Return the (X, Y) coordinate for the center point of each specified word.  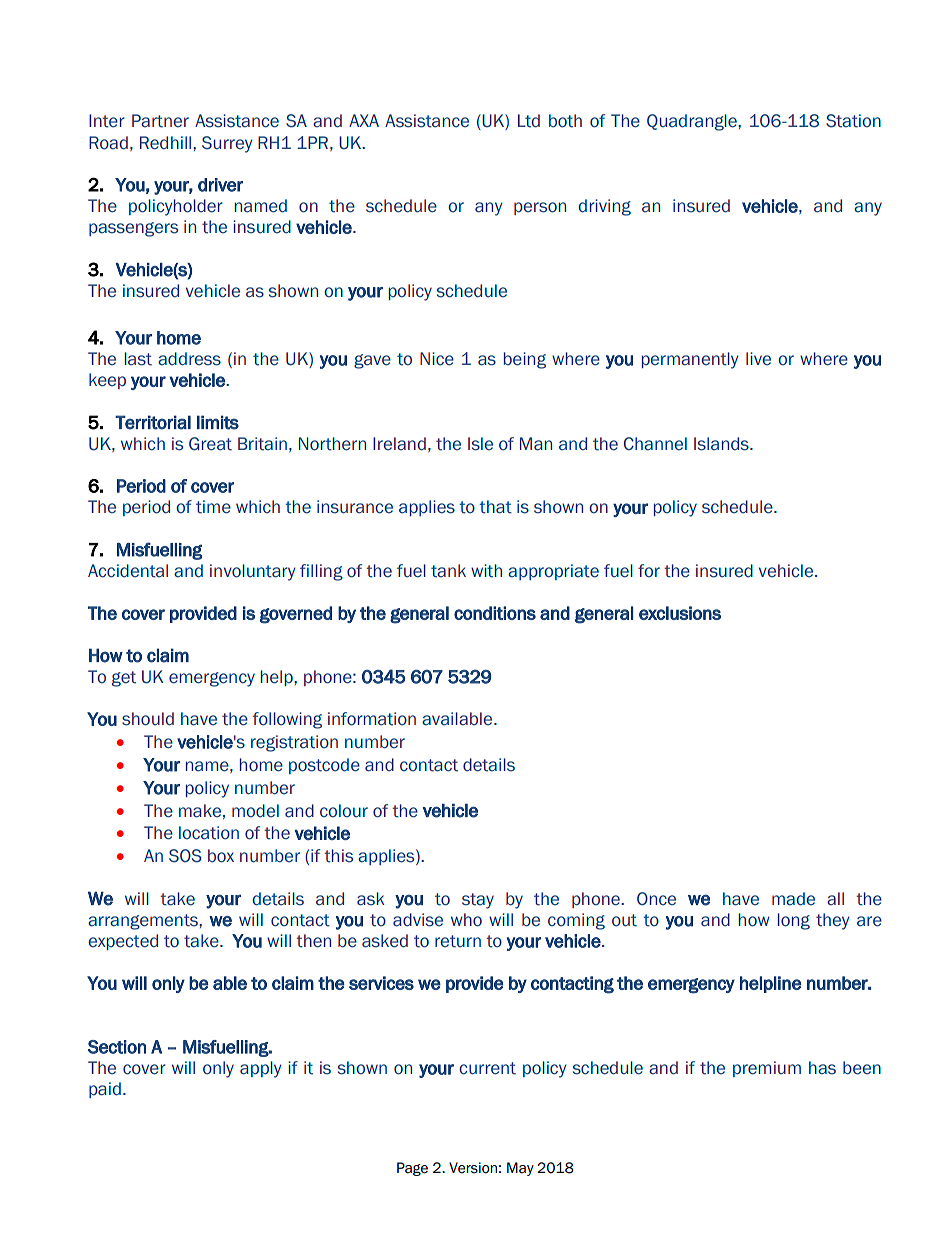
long (794, 921)
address (189, 359)
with (486, 571)
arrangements (144, 922)
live (758, 359)
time (213, 507)
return (458, 941)
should (148, 719)
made (793, 899)
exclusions (680, 613)
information (372, 719)
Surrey (227, 144)
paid (105, 1090)
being (525, 360)
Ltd (529, 121)
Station (853, 121)
